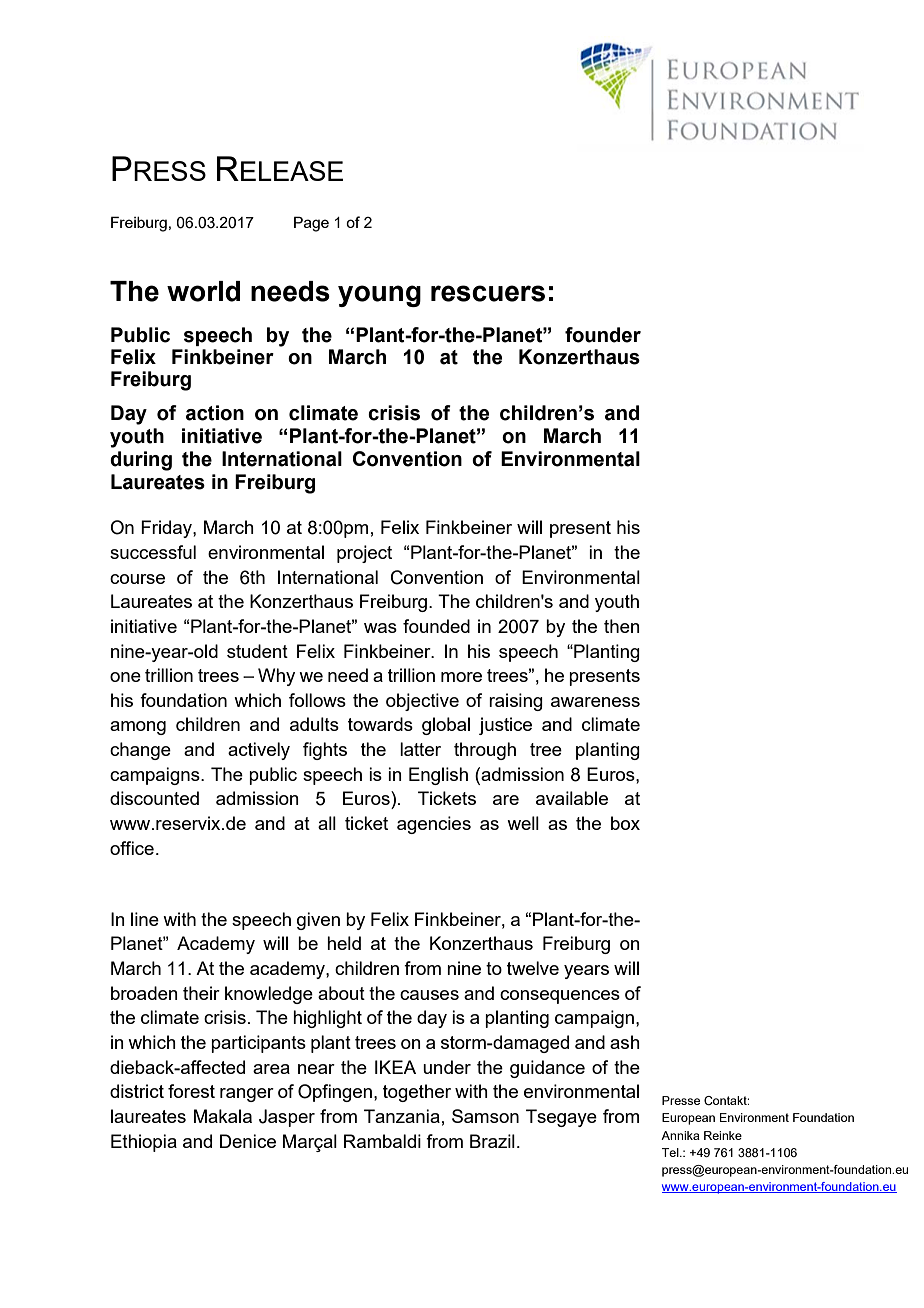 The width and height of the page is (924, 1308). I want to click on awareness, so click(595, 702).
